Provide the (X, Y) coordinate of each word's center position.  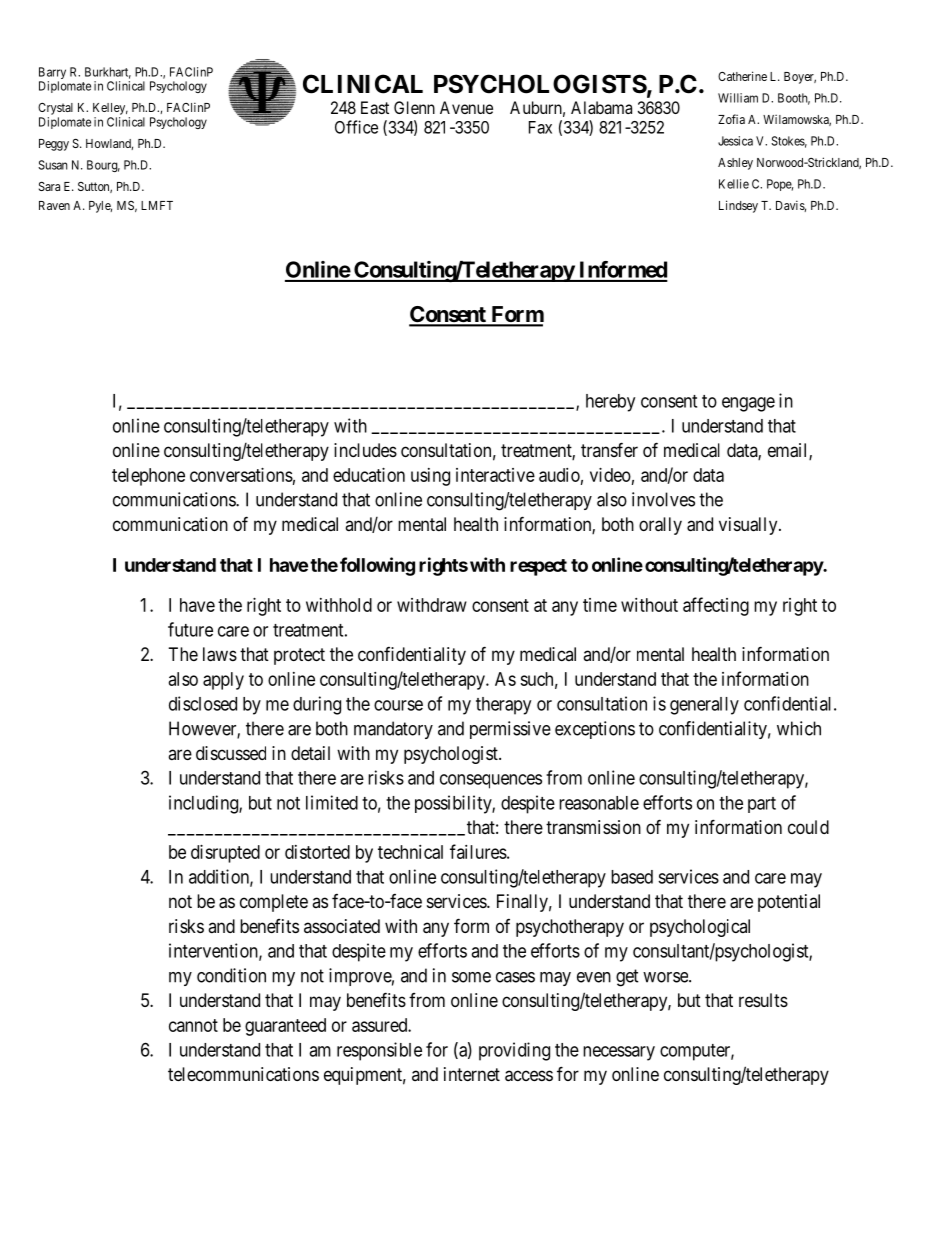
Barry (52, 74)
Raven (54, 205)
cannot (193, 1025)
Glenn (414, 107)
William (738, 98)
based (632, 877)
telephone (148, 477)
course (398, 705)
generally (704, 706)
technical (410, 852)
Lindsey (738, 206)
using (430, 477)
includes (365, 450)
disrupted (225, 854)
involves (663, 499)
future (190, 629)
